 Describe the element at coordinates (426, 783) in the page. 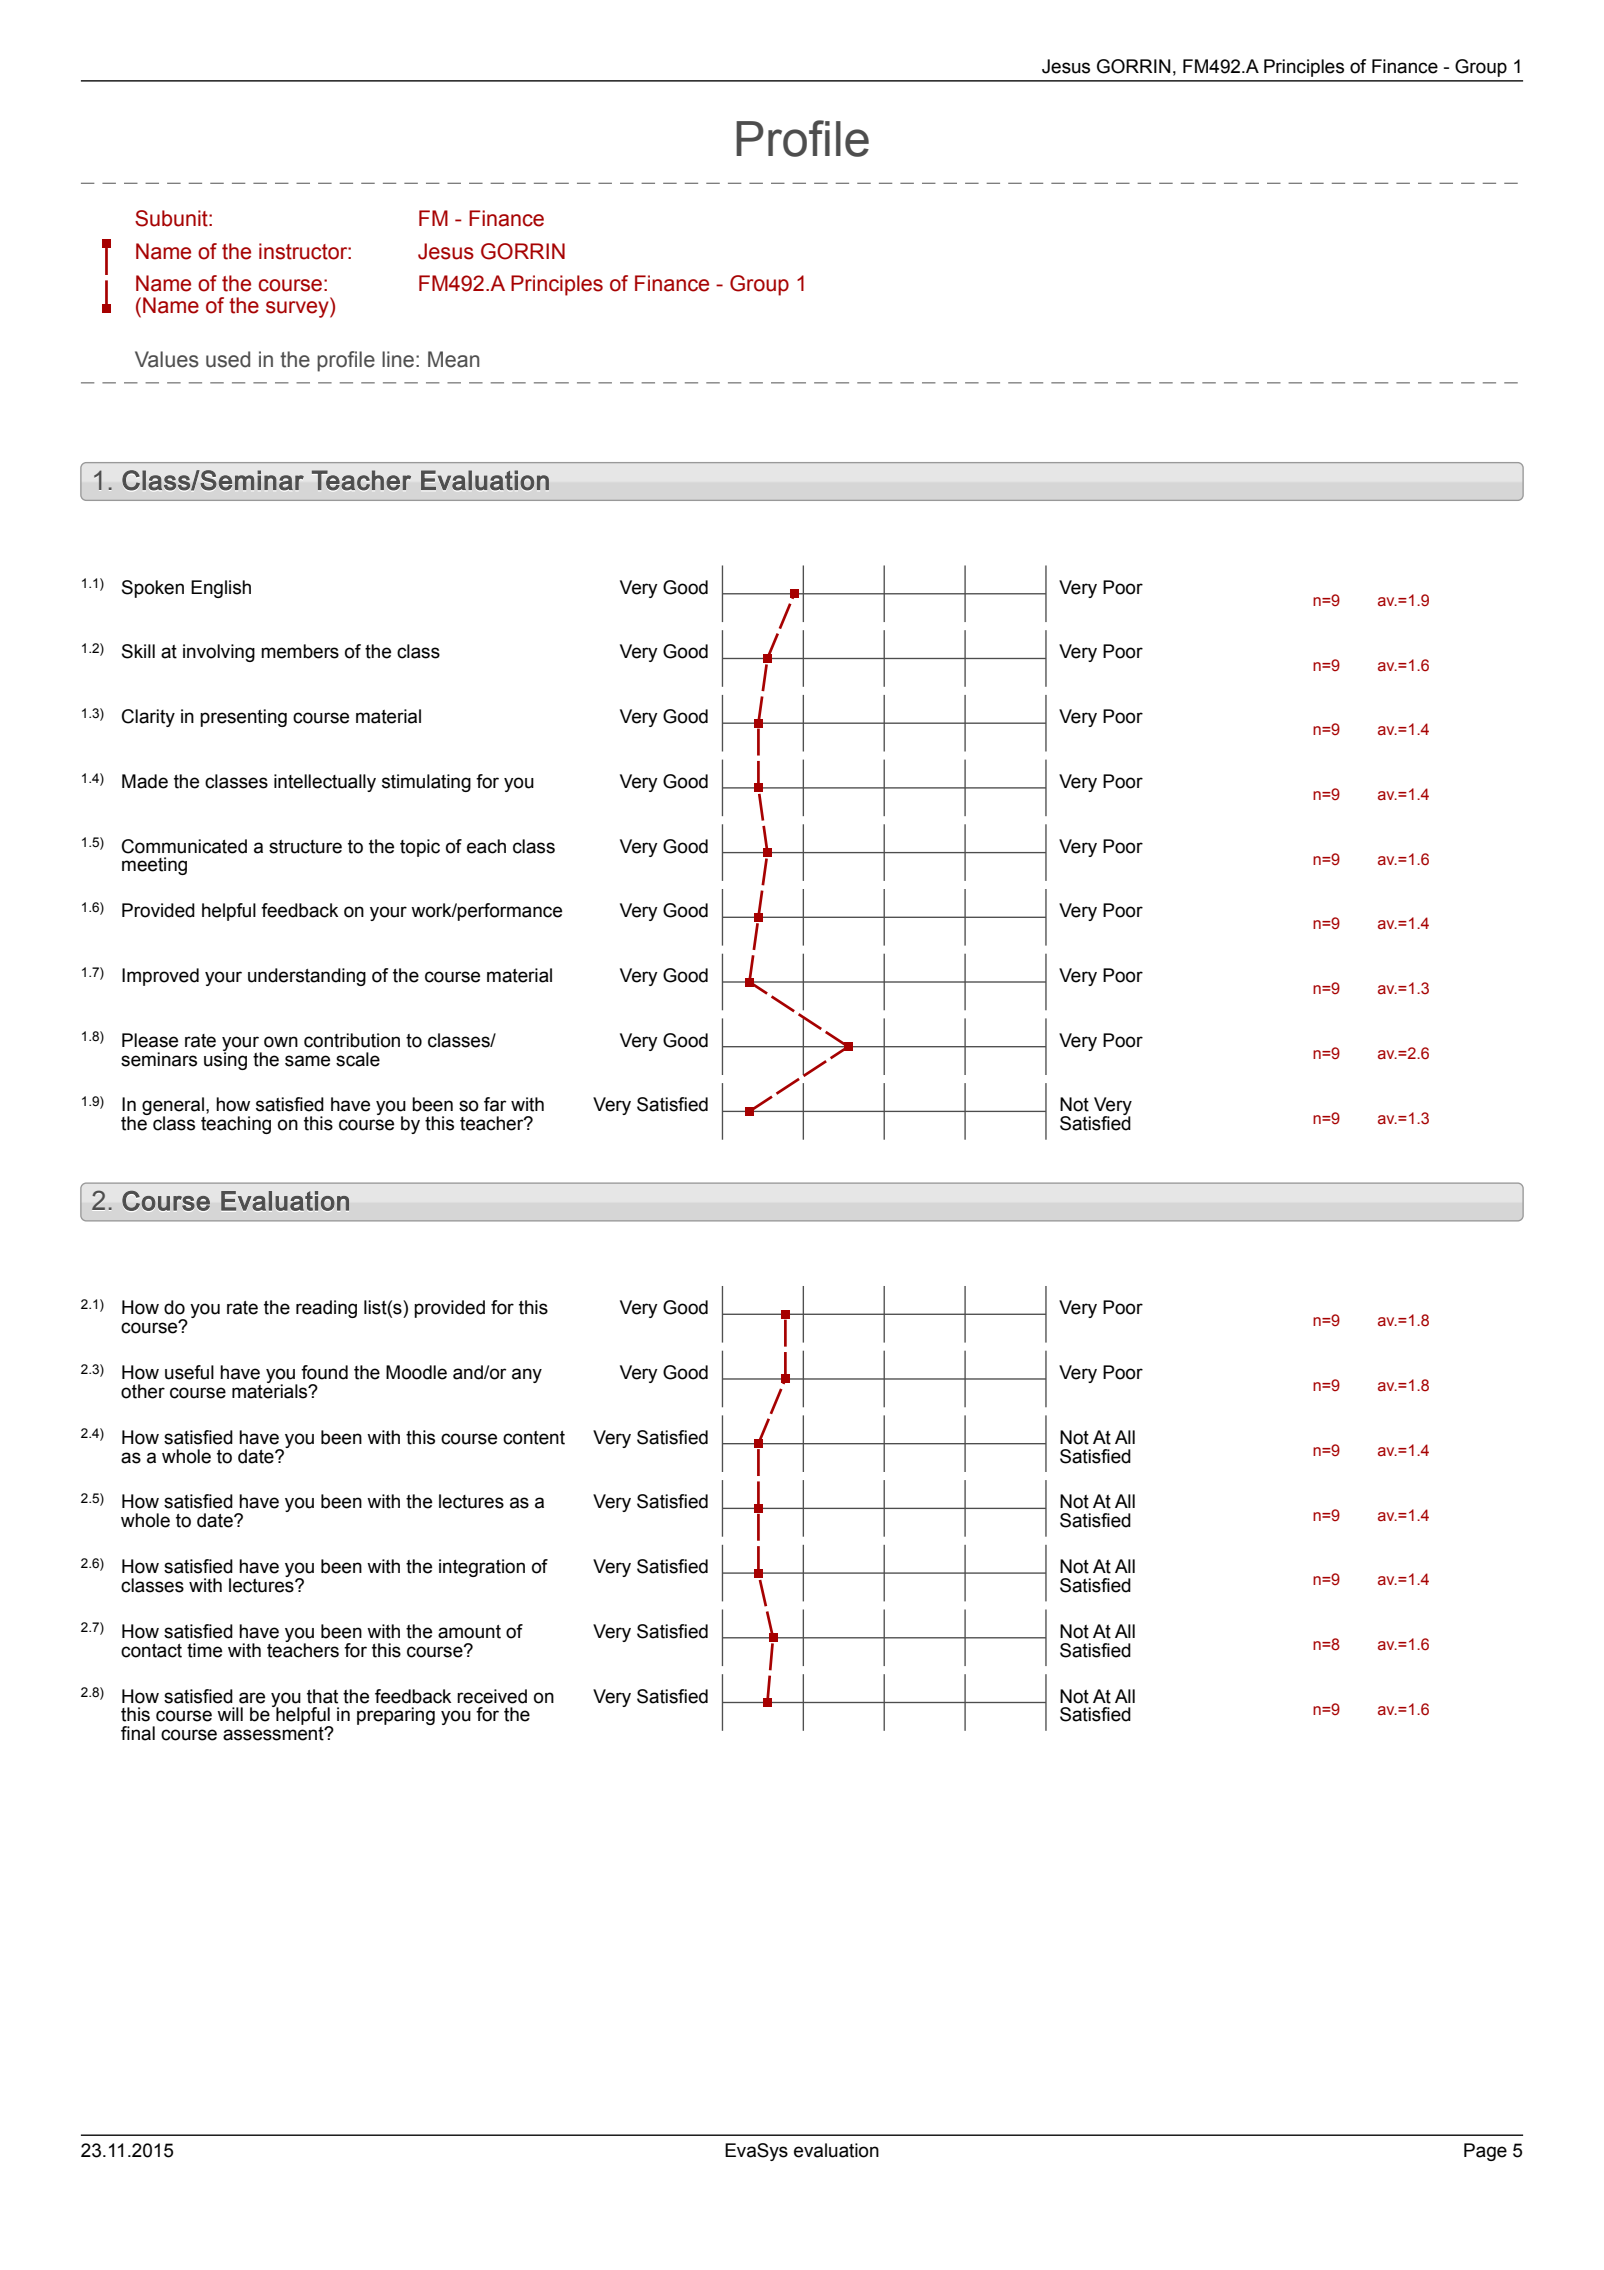

I see `stimulating` at that location.
